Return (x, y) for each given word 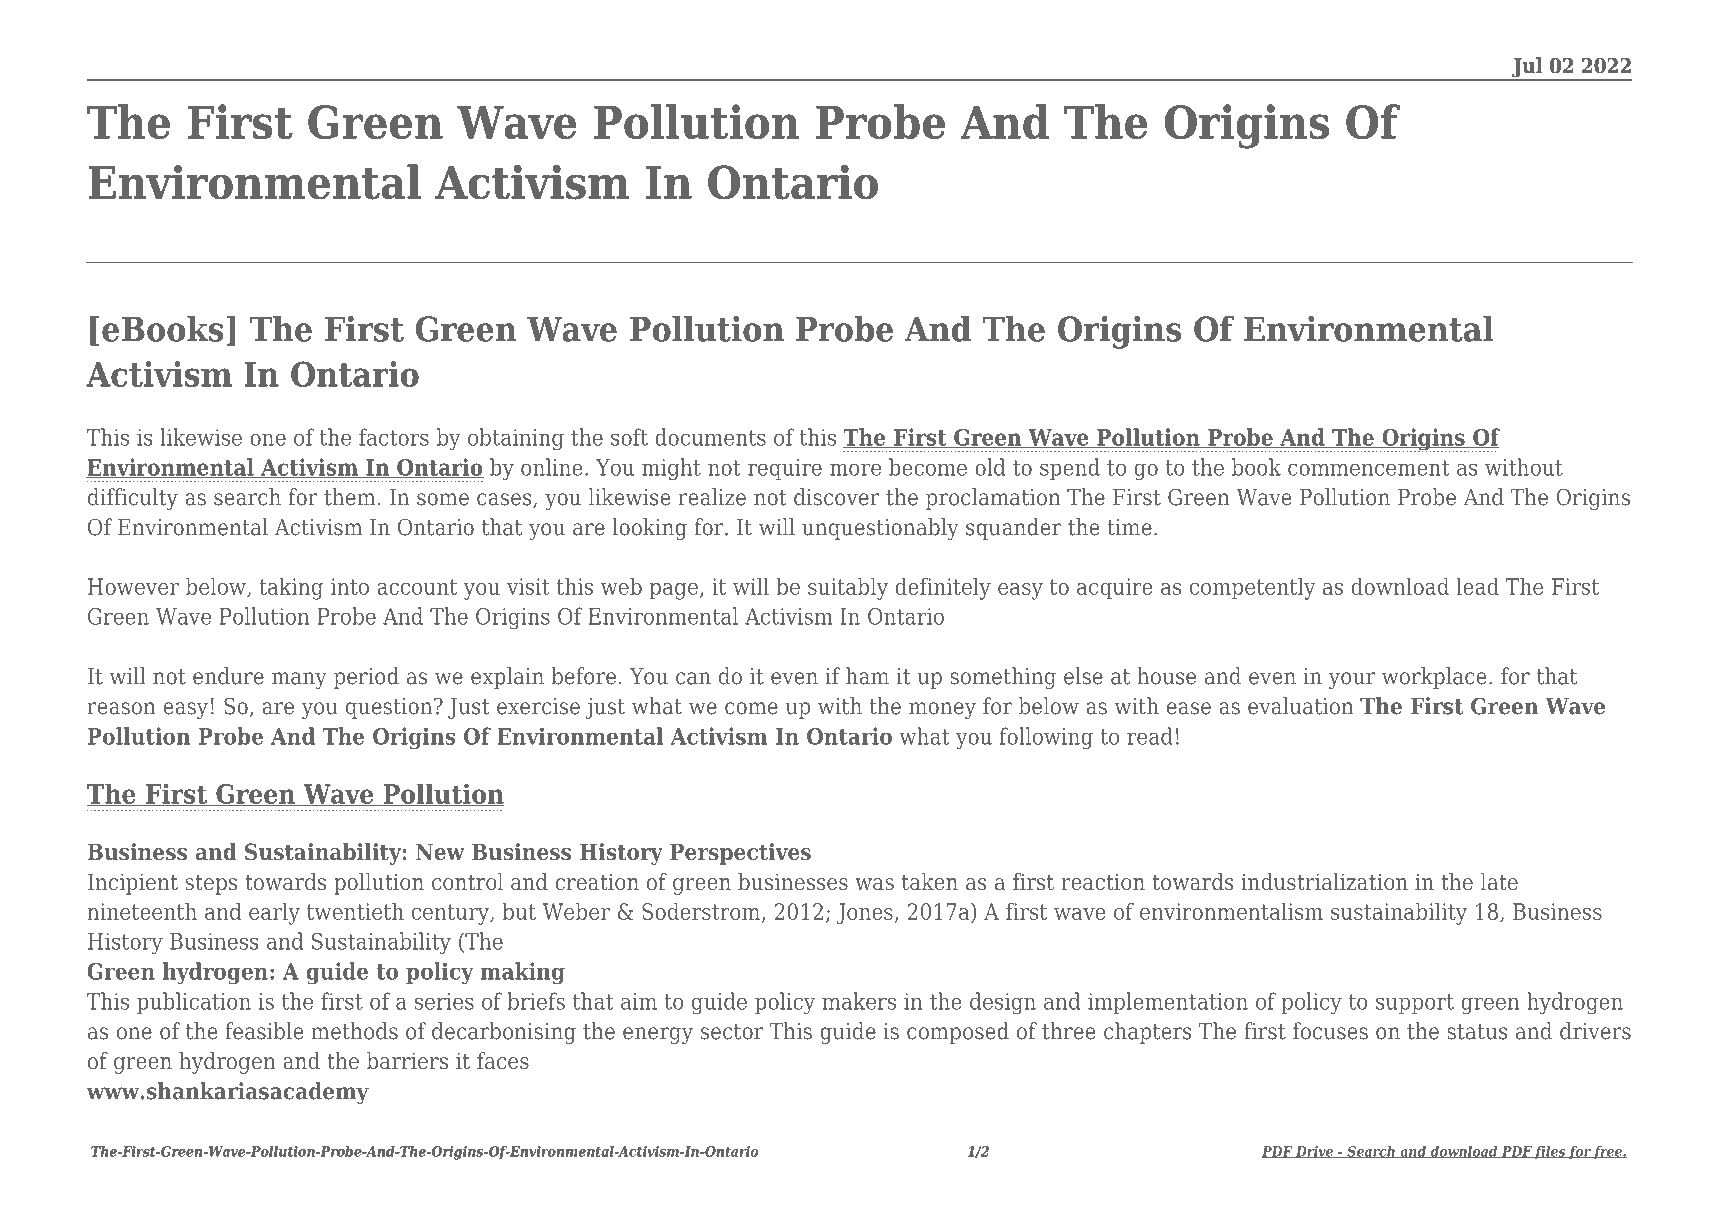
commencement (1369, 468)
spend (1070, 469)
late (1499, 881)
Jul (1527, 68)
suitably (848, 588)
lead (1477, 586)
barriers (407, 1060)
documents (710, 437)
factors (394, 437)
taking (291, 588)
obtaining (516, 439)
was (874, 884)
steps (211, 885)
